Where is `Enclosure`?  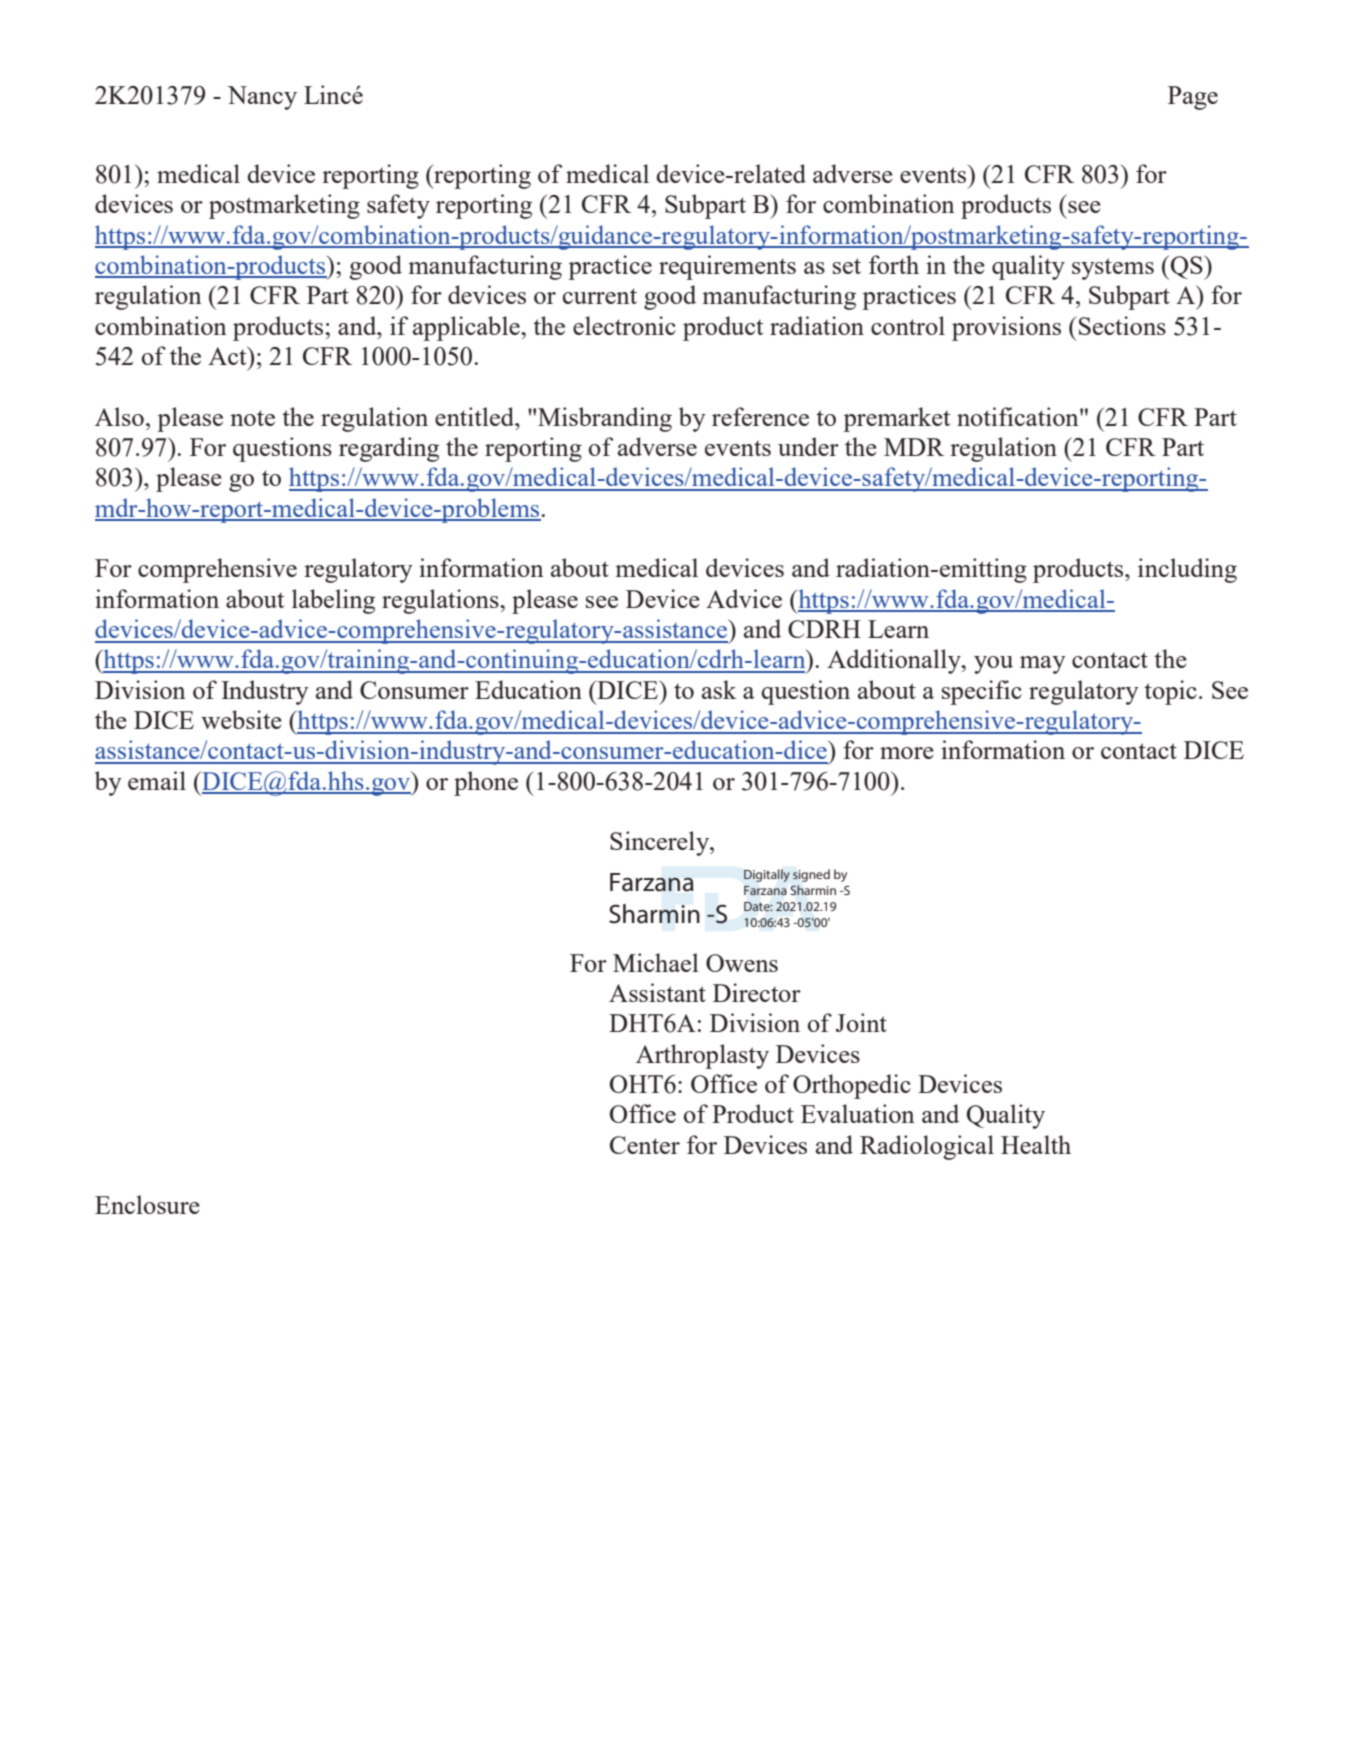
Enclosure is located at coordinates (147, 1204).
